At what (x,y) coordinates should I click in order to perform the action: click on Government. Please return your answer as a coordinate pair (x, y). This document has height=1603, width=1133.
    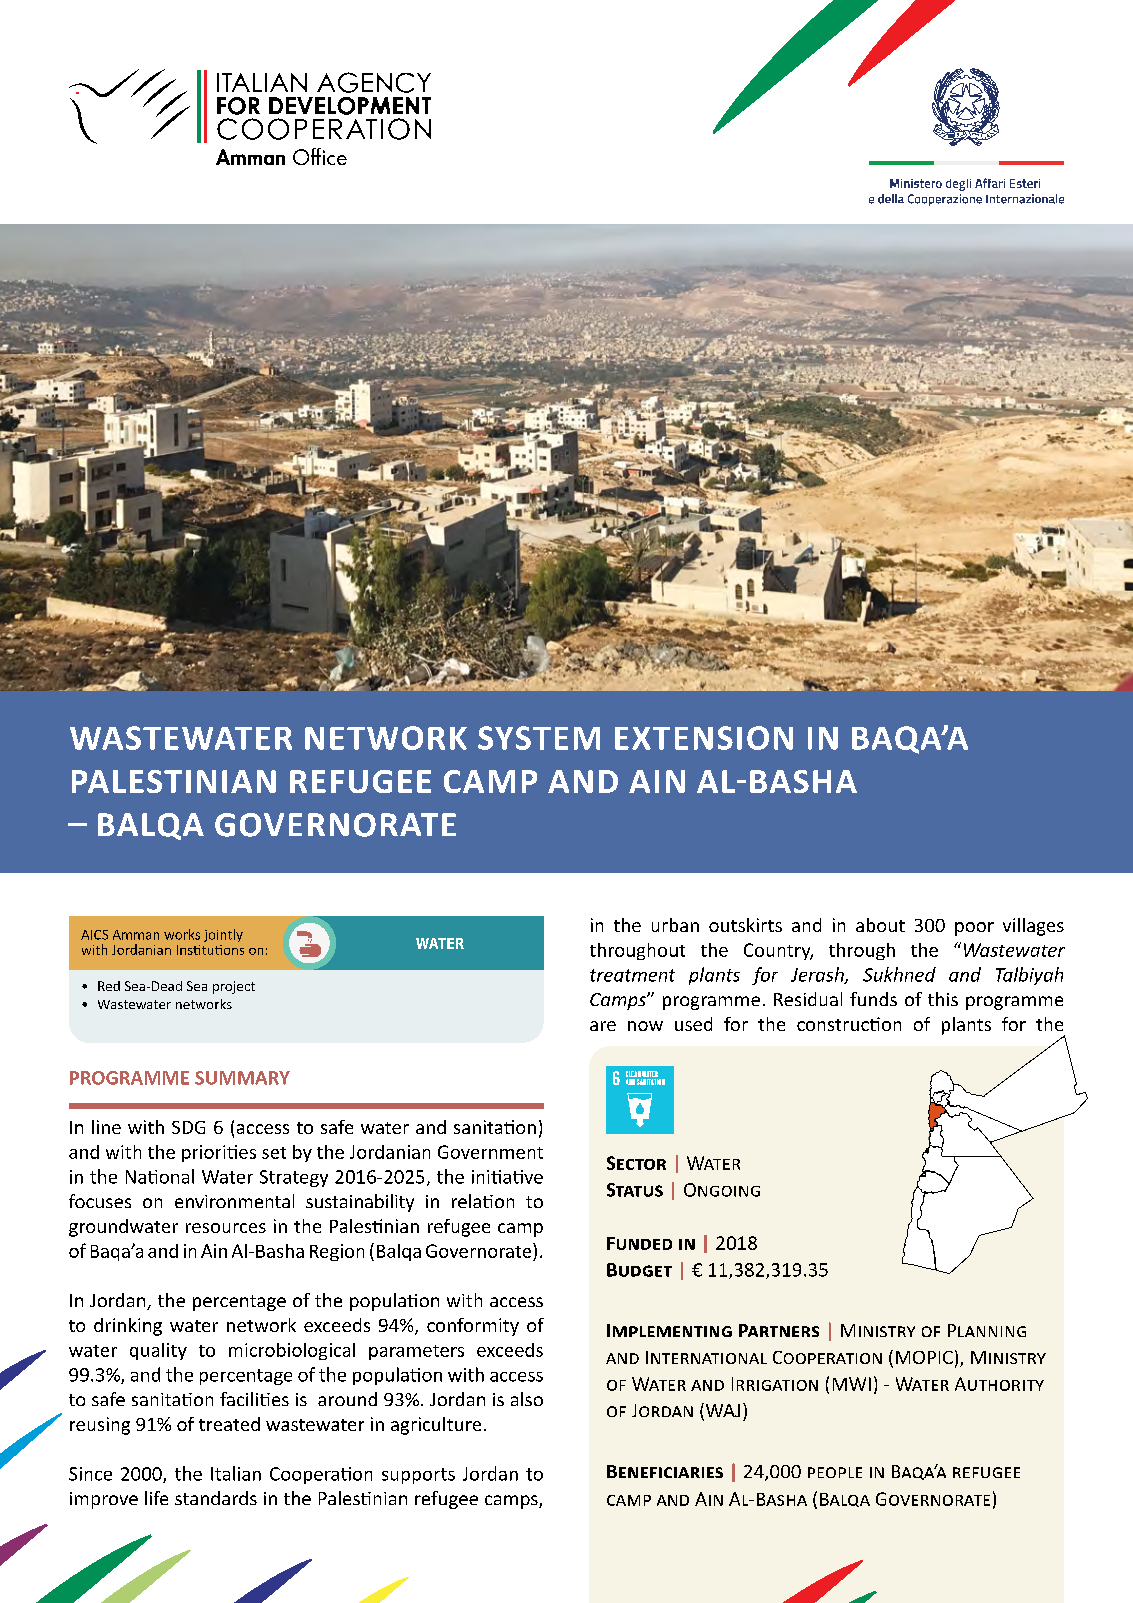
    Looking at the image, I should click on (490, 1152).
